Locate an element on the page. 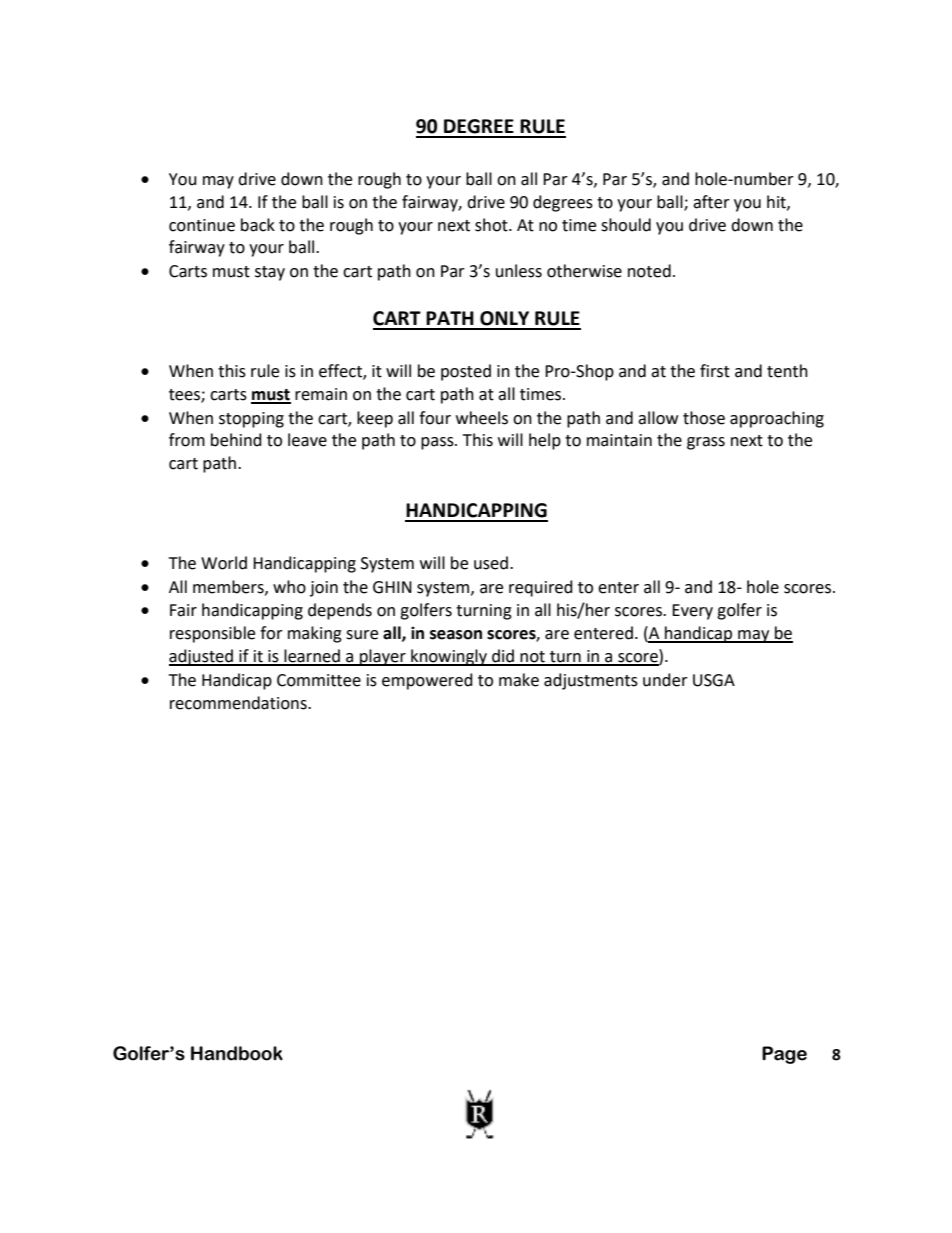  back is located at coordinates (258, 225).
